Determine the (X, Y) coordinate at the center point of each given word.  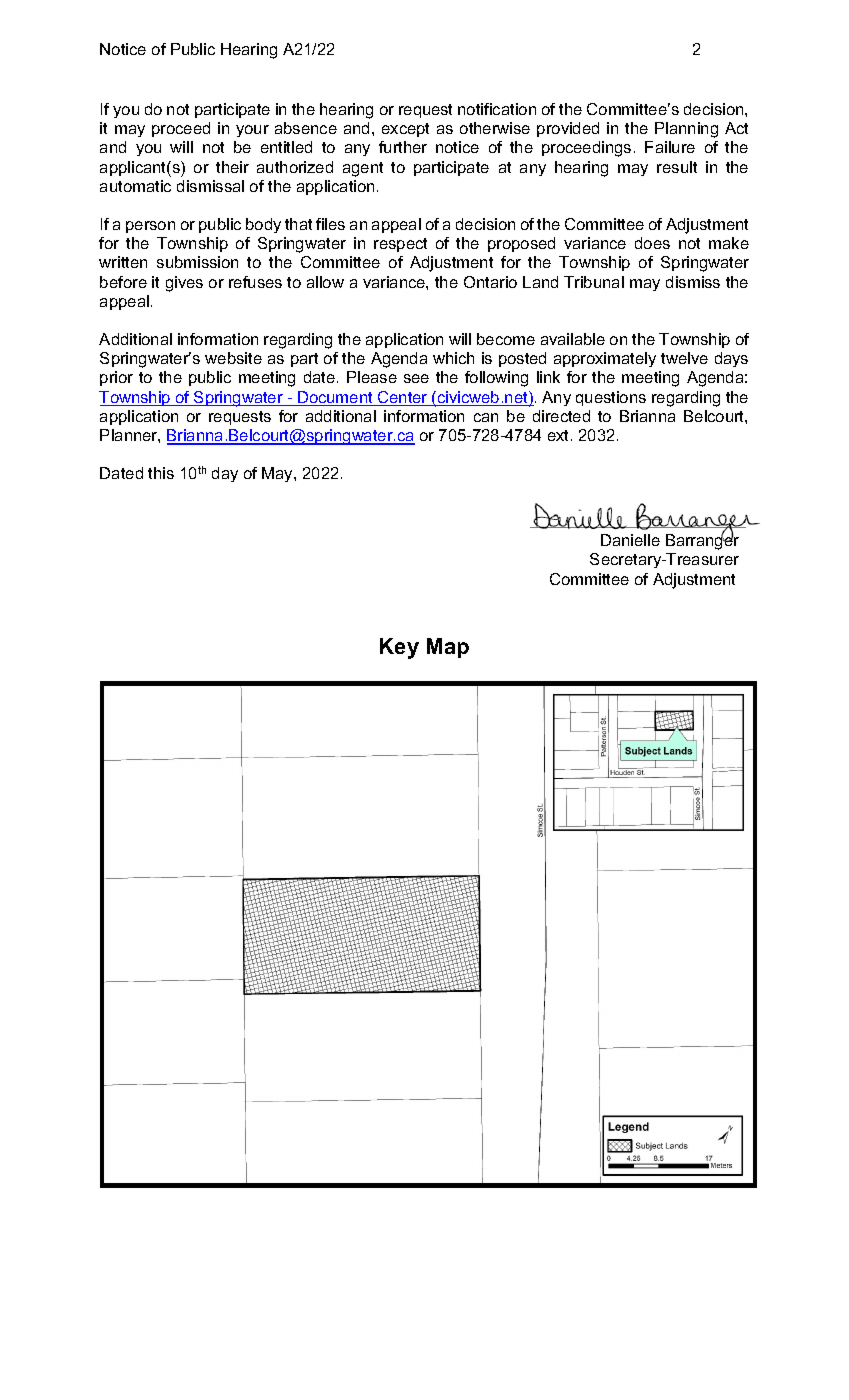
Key (399, 648)
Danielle (630, 540)
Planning (686, 130)
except (405, 130)
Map (448, 648)
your (252, 131)
